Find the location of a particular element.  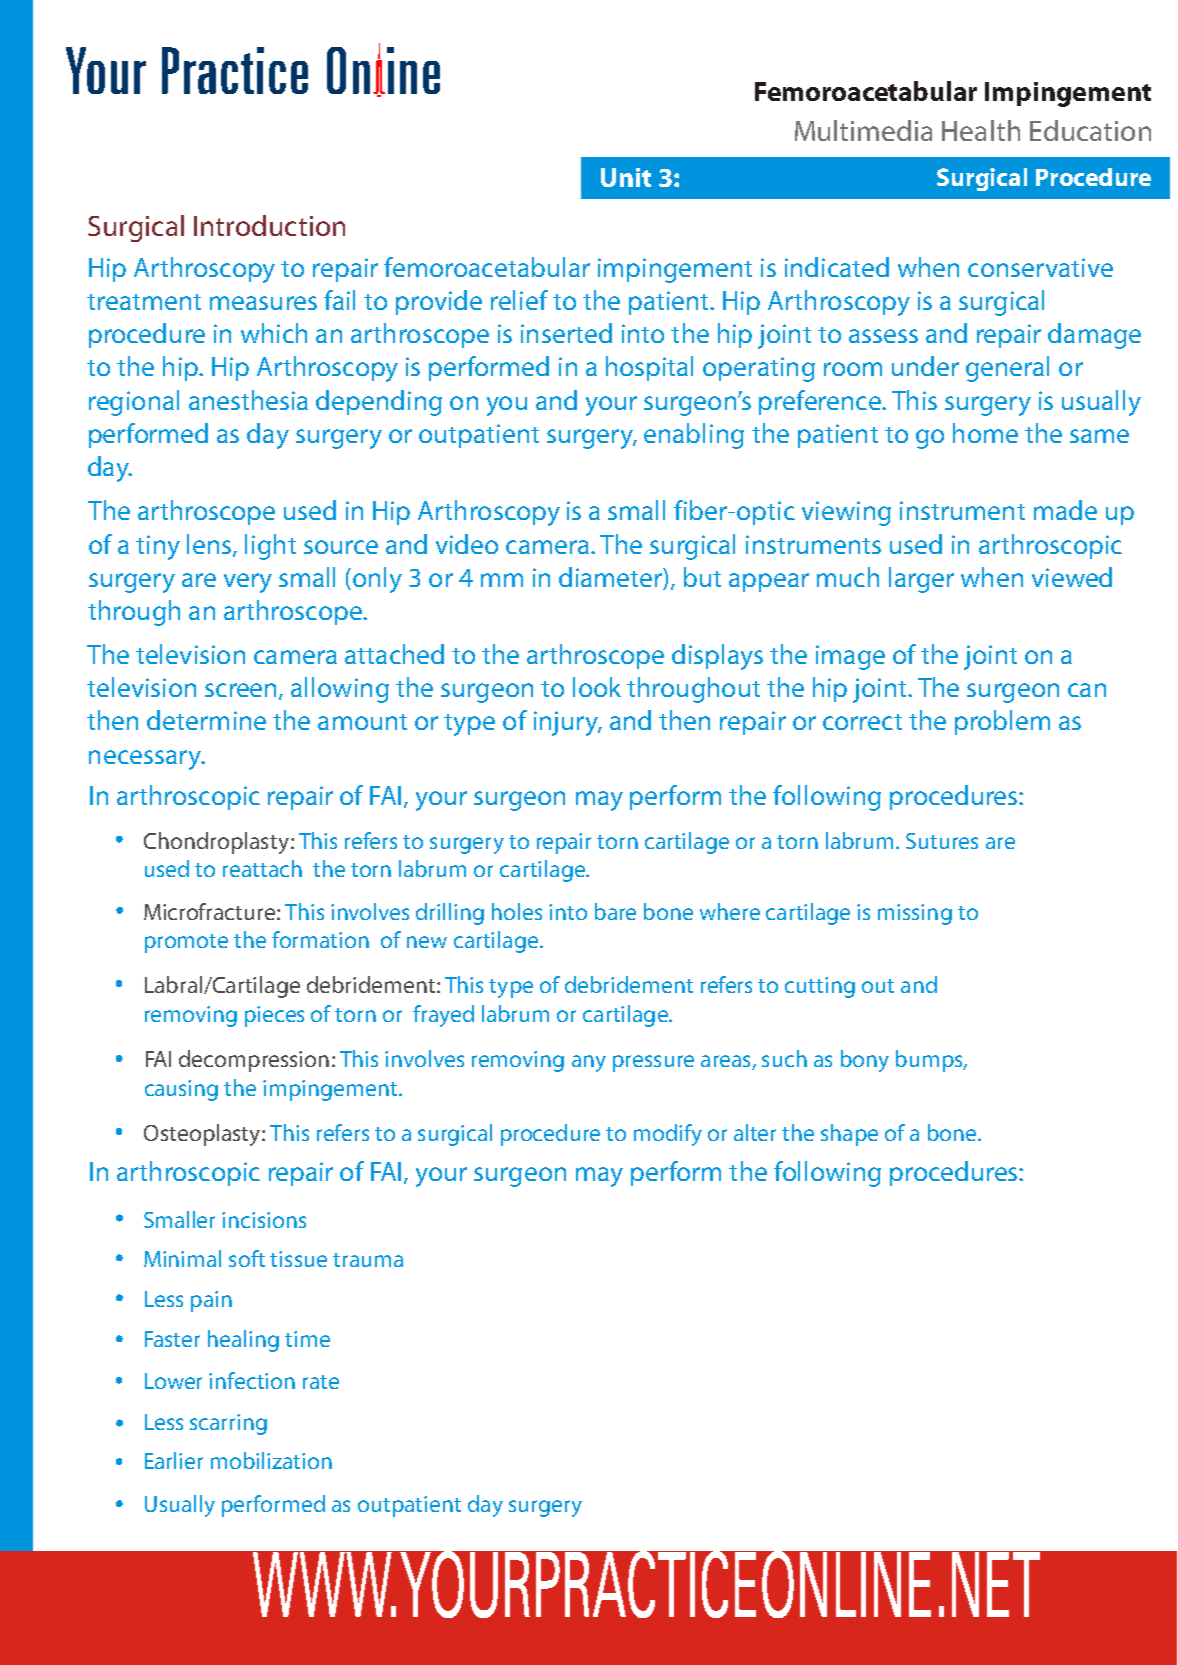

Unit is located at coordinates (626, 177).
